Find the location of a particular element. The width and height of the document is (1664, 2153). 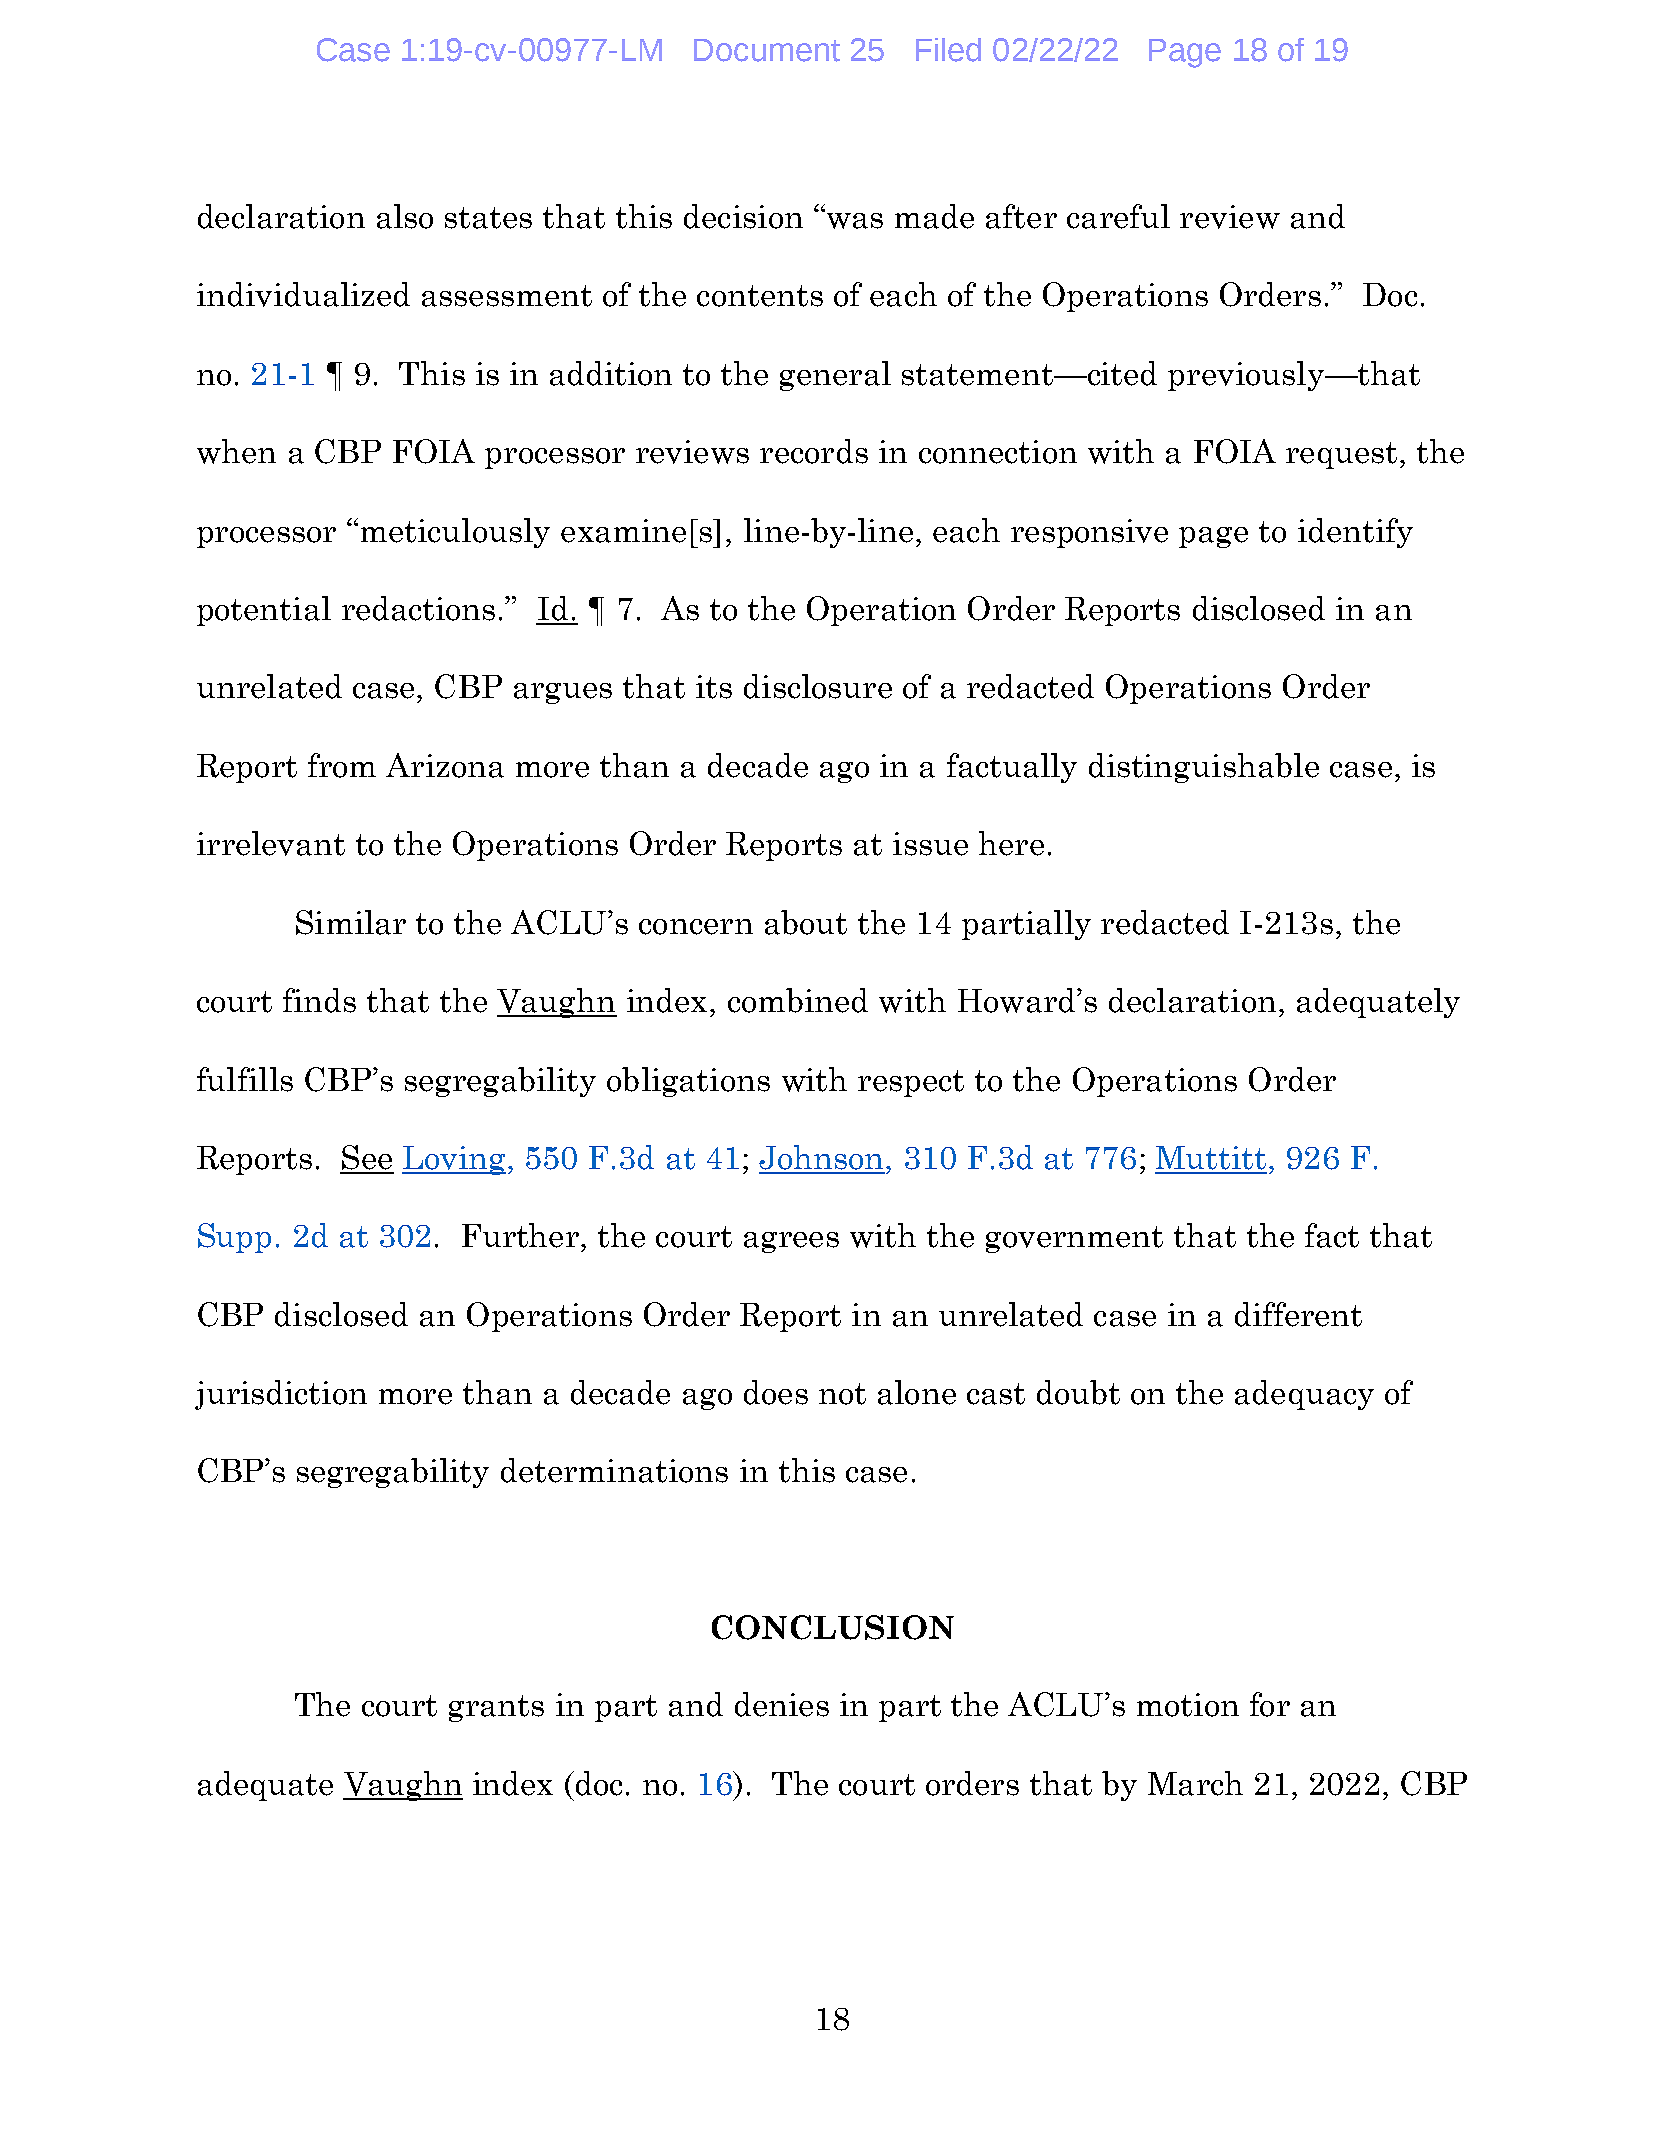

careful is located at coordinates (1118, 216).
